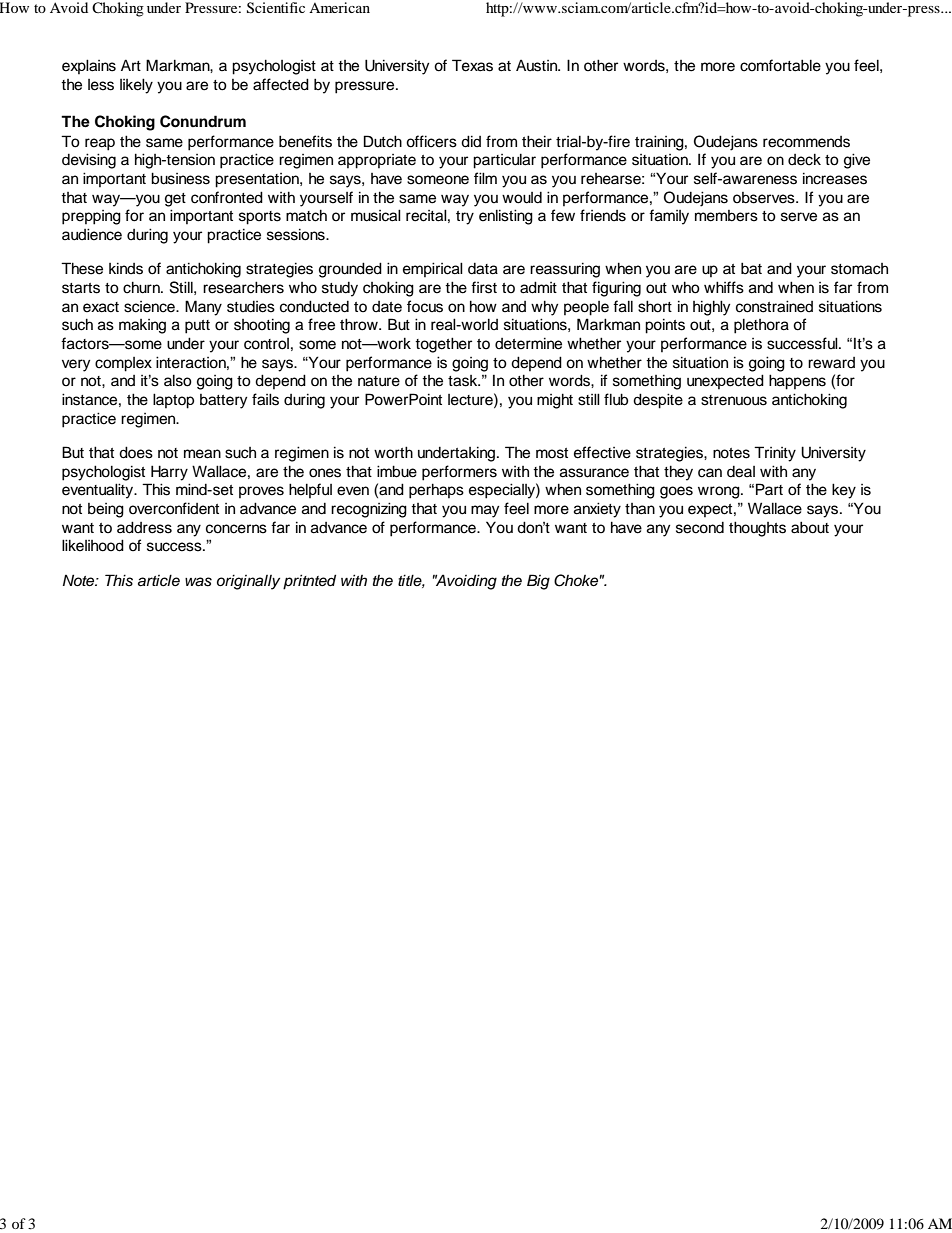  What do you see at coordinates (538, 582) in the screenshot?
I see `Big` at bounding box center [538, 582].
